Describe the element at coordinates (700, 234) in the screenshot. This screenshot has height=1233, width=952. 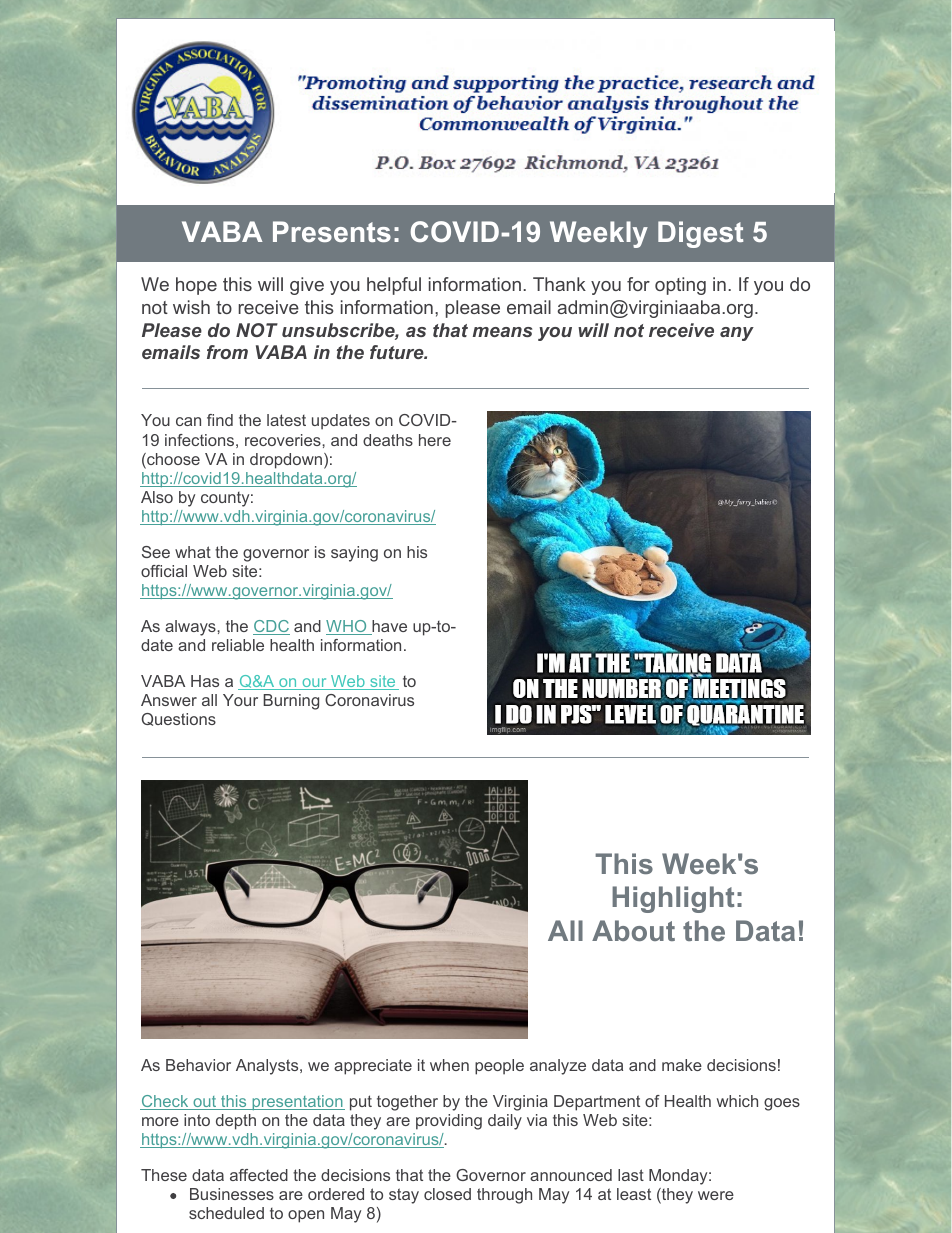
I see `Digest` at that location.
